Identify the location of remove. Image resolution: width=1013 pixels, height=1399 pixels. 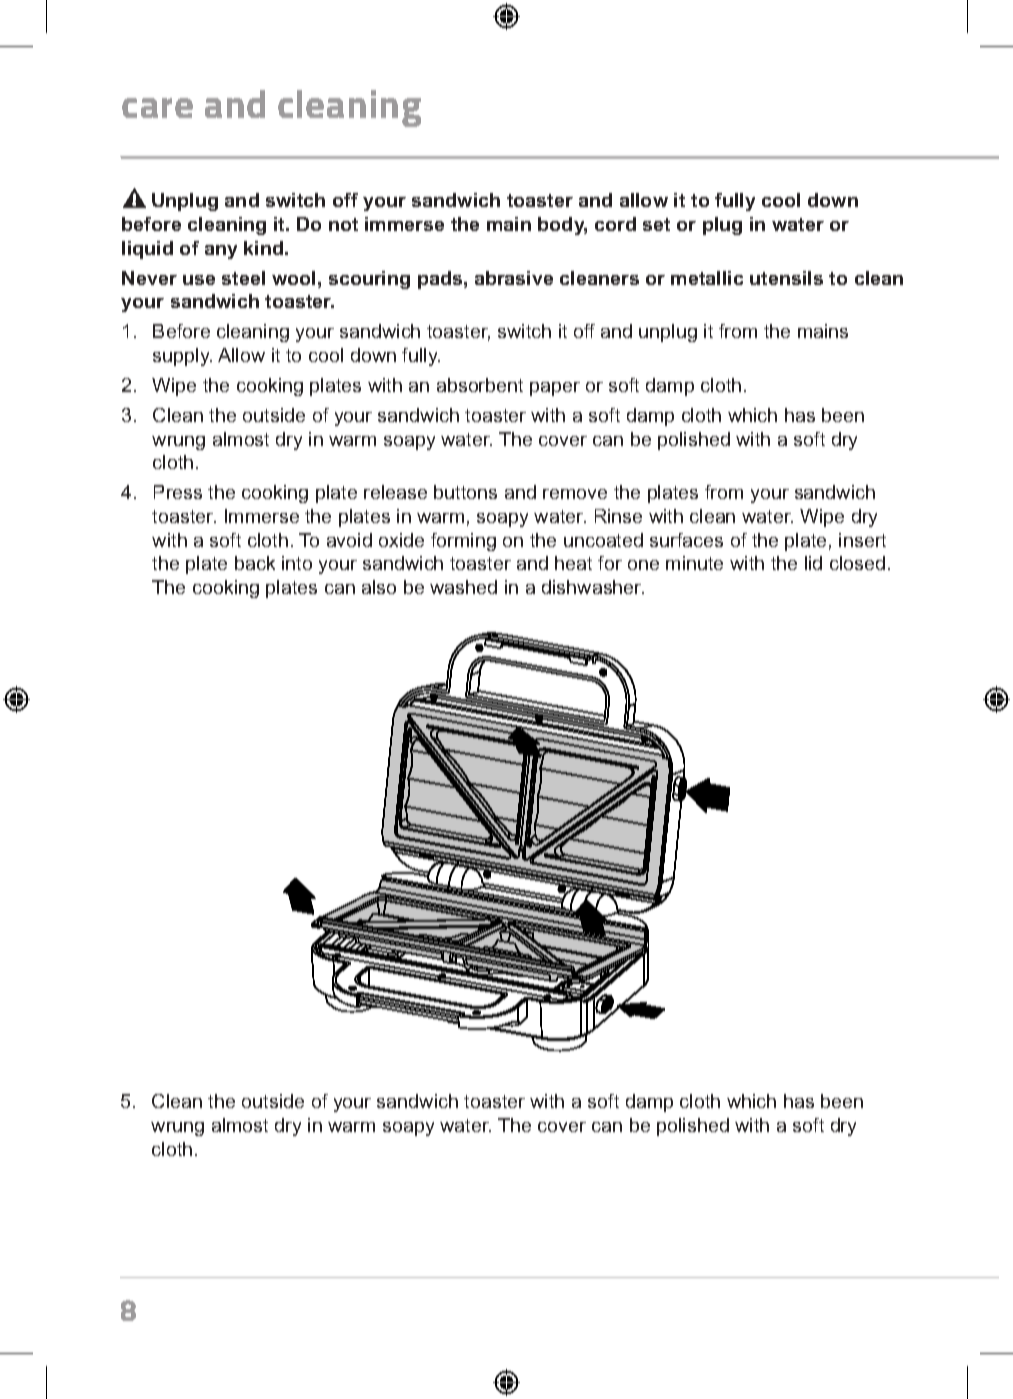
(575, 494).
